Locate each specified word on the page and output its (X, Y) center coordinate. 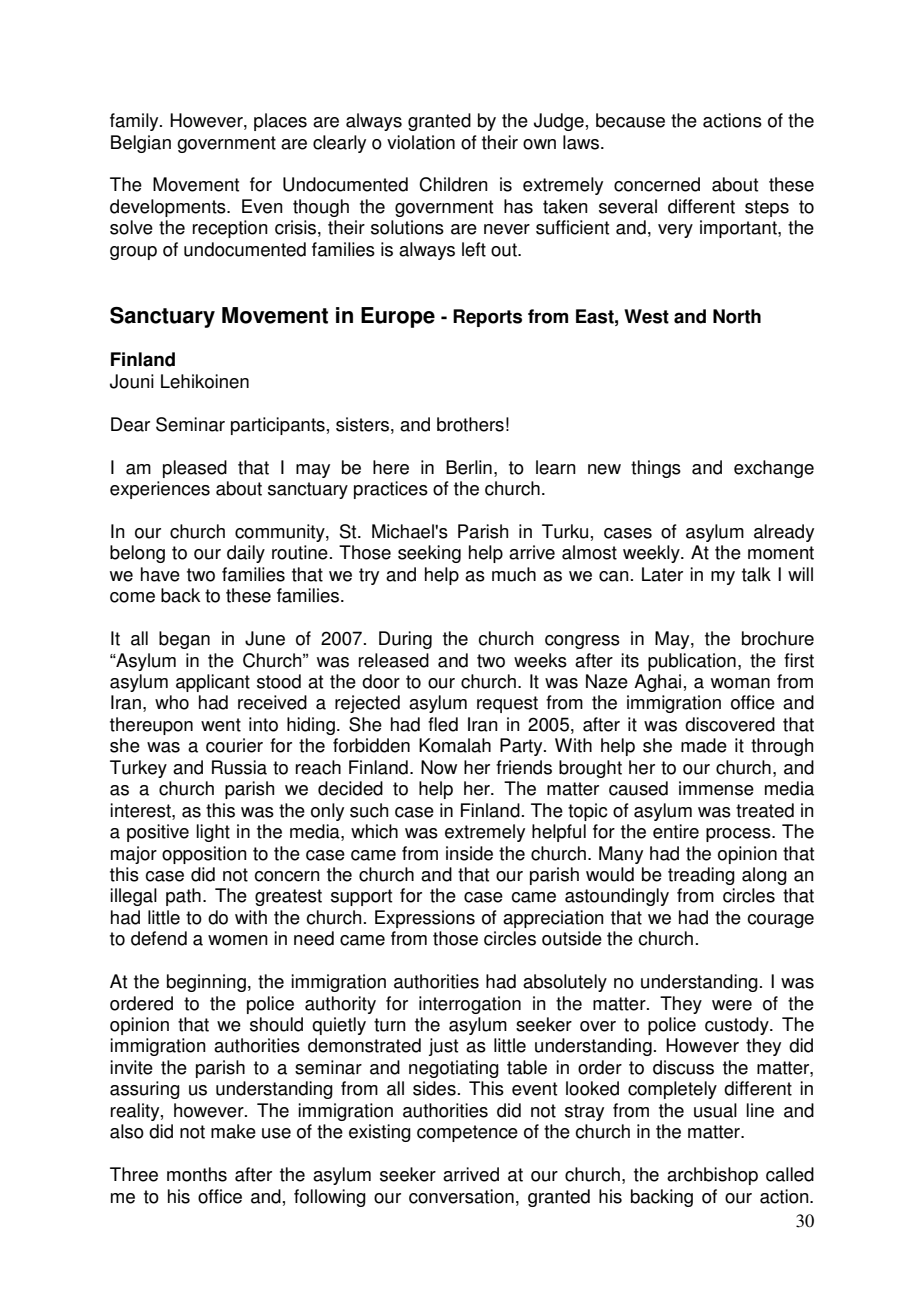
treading (701, 876)
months (197, 1174)
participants (278, 426)
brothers (470, 424)
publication (692, 662)
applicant (213, 683)
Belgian (141, 144)
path (183, 897)
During (405, 640)
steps (767, 208)
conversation (461, 1196)
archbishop (712, 1176)
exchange (774, 469)
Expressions (425, 919)
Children (453, 184)
